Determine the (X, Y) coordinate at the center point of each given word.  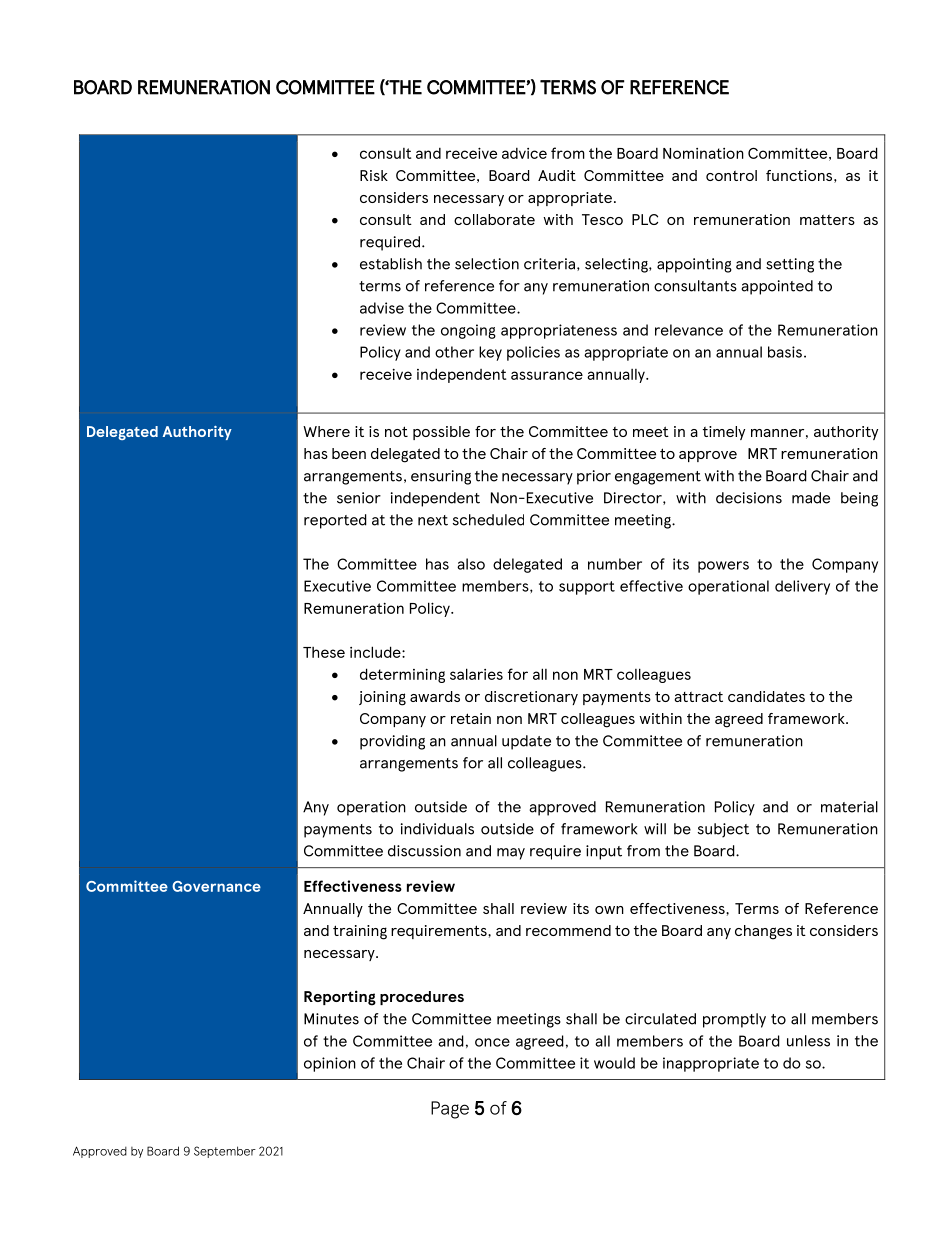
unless (808, 1041)
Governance (216, 886)
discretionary (531, 698)
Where (326, 431)
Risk (374, 175)
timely (724, 433)
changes (763, 932)
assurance (547, 375)
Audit (557, 175)
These (324, 652)
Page (450, 1110)
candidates (766, 696)
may (511, 854)
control (731, 175)
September (225, 1152)
